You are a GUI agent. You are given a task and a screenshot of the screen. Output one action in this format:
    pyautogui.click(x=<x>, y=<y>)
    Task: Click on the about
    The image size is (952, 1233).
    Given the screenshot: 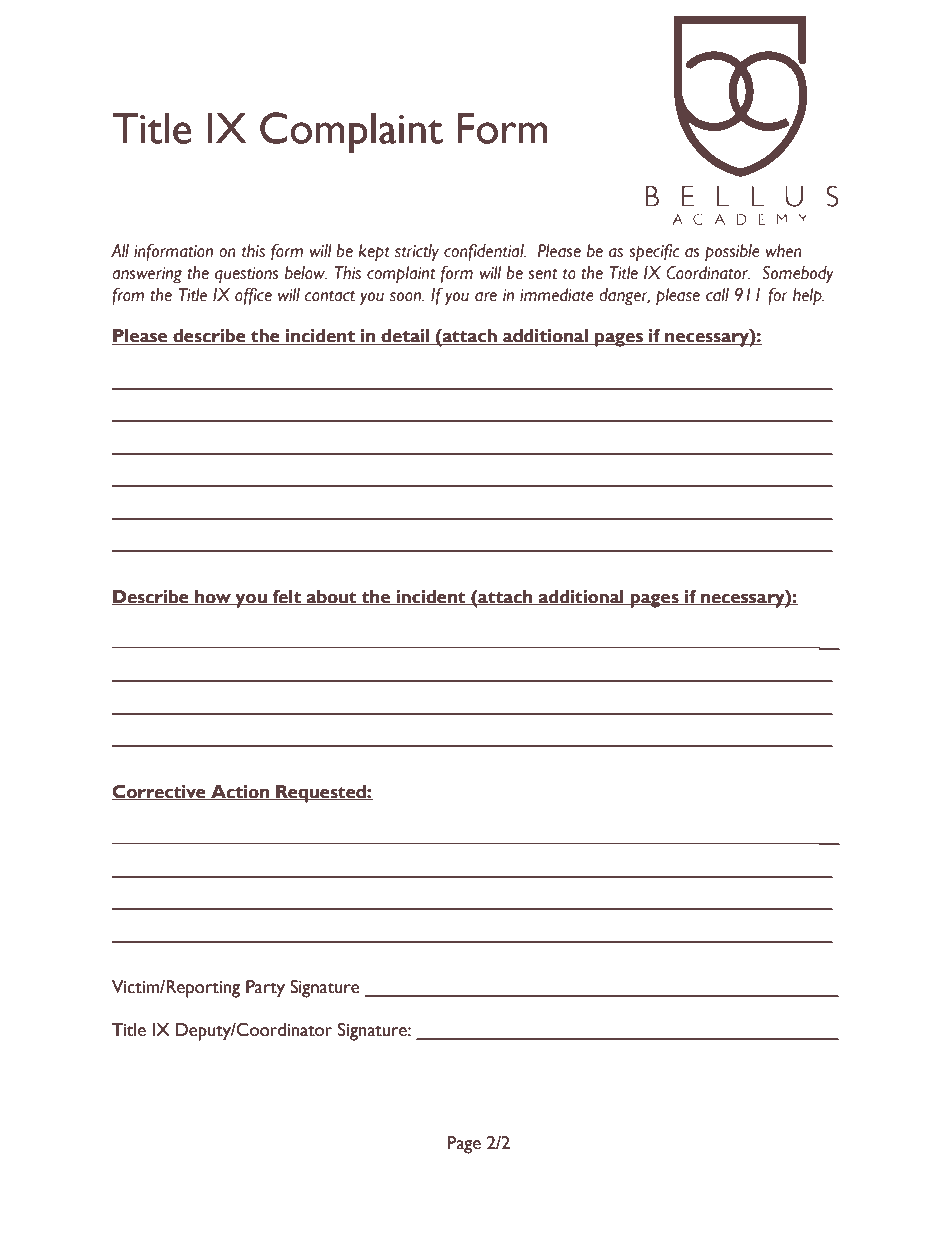 What is the action you would take?
    pyautogui.click(x=332, y=597)
